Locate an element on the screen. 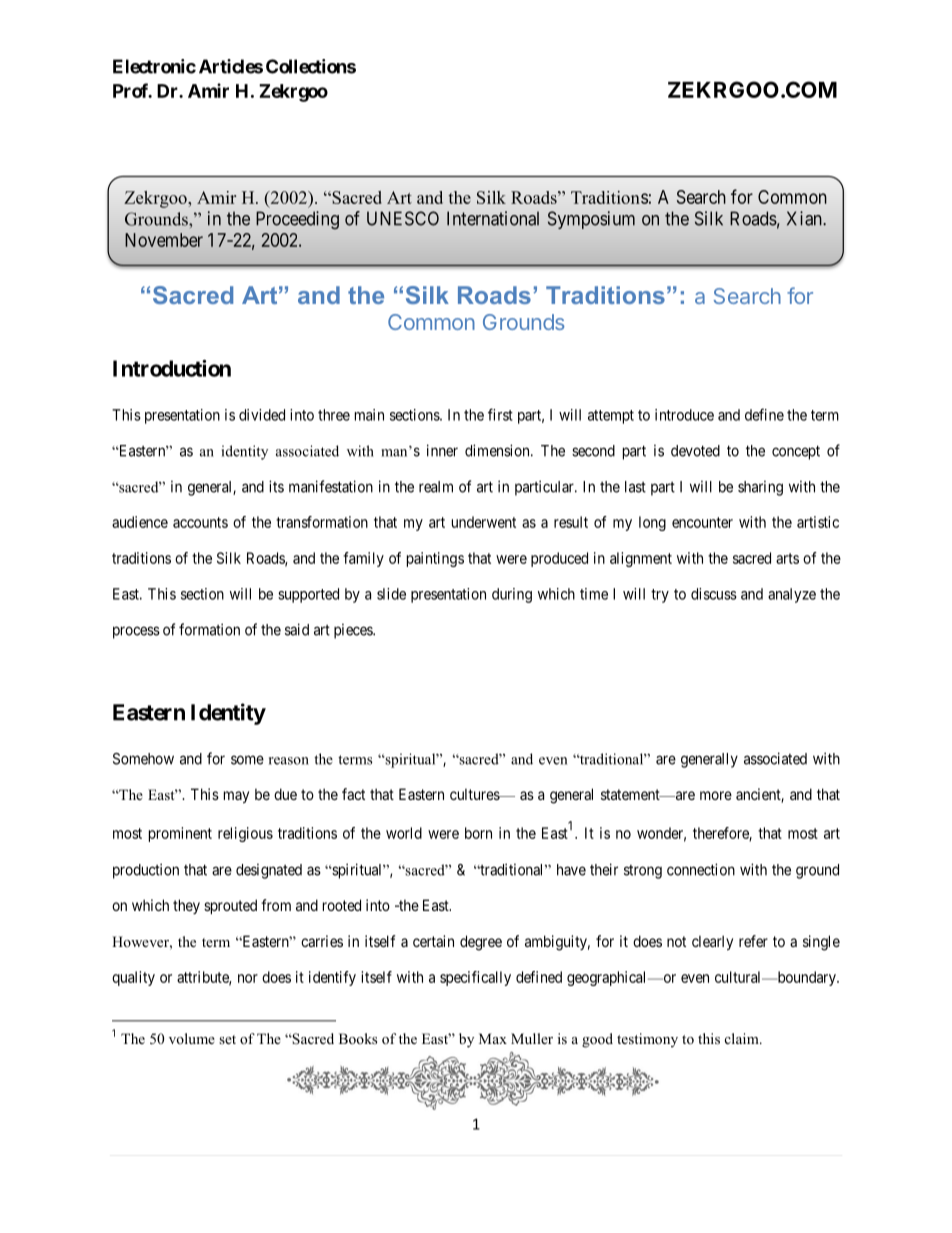 This screenshot has height=1233, width=952. during is located at coordinates (512, 595).
